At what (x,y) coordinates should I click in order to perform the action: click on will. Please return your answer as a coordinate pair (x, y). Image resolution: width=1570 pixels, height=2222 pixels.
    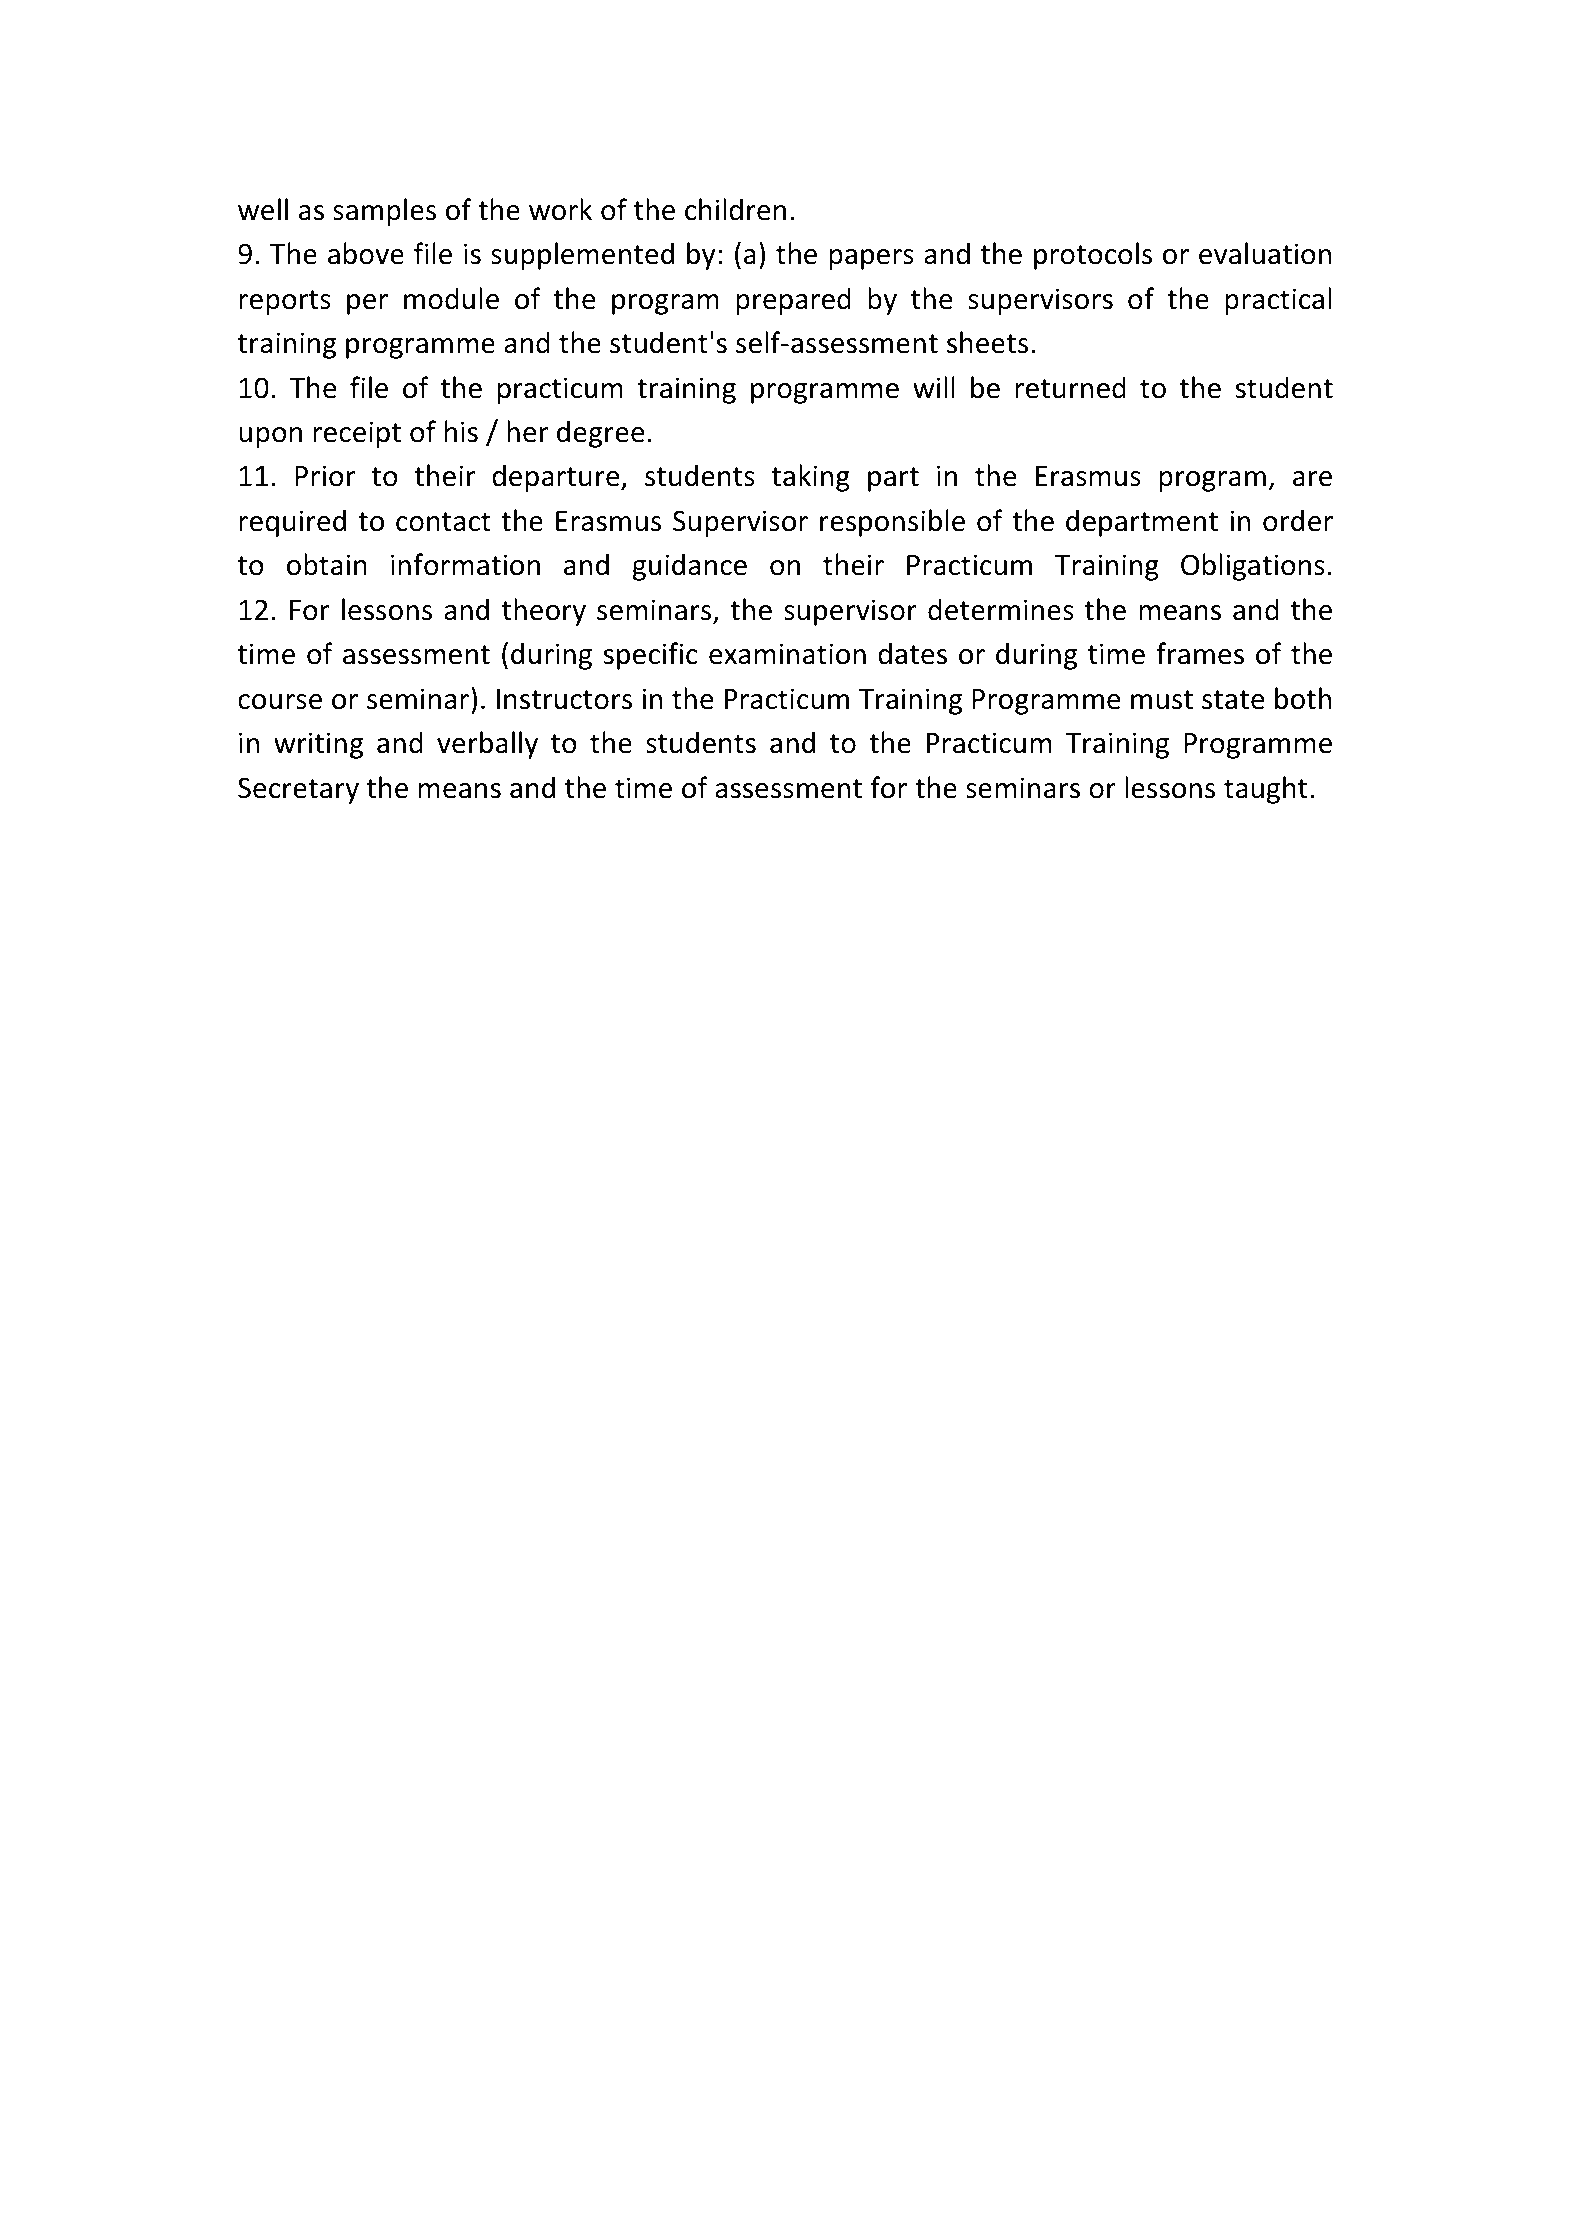
    Looking at the image, I should click on (934, 387).
